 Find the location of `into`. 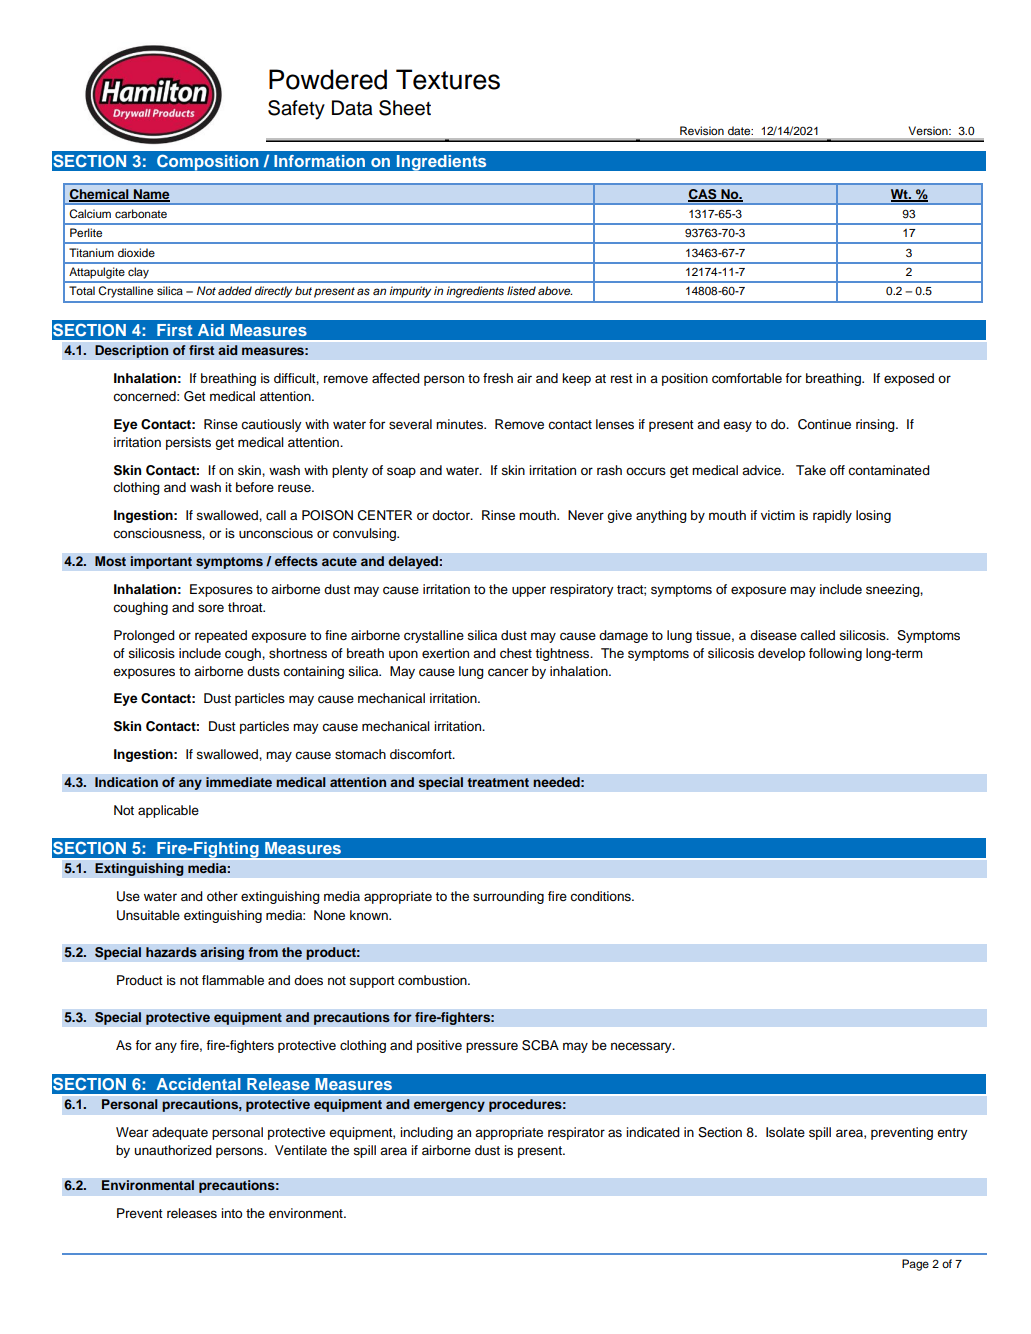

into is located at coordinates (231, 1213).
